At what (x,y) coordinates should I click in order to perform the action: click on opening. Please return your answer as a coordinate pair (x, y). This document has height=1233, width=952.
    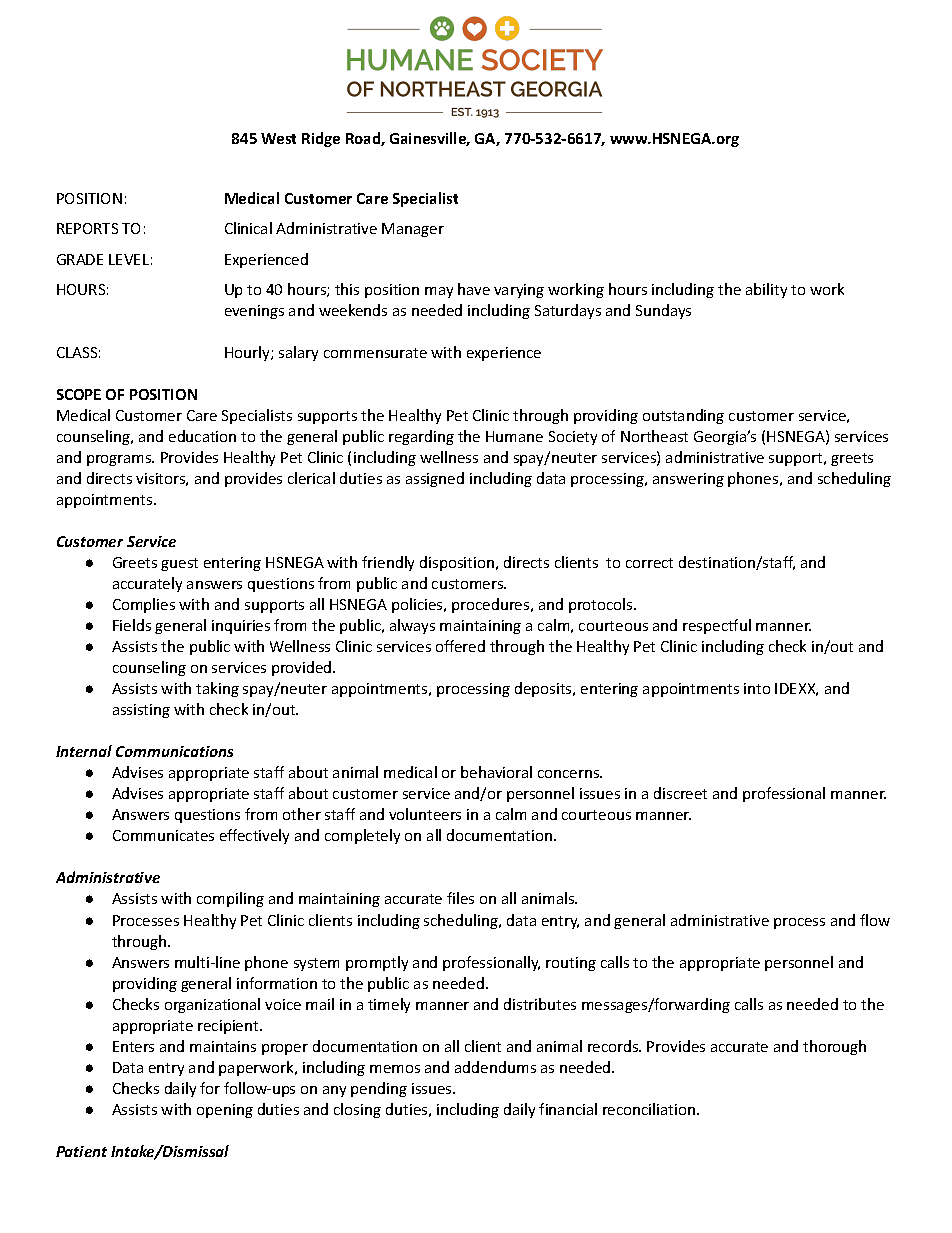
    Looking at the image, I should click on (225, 1111).
